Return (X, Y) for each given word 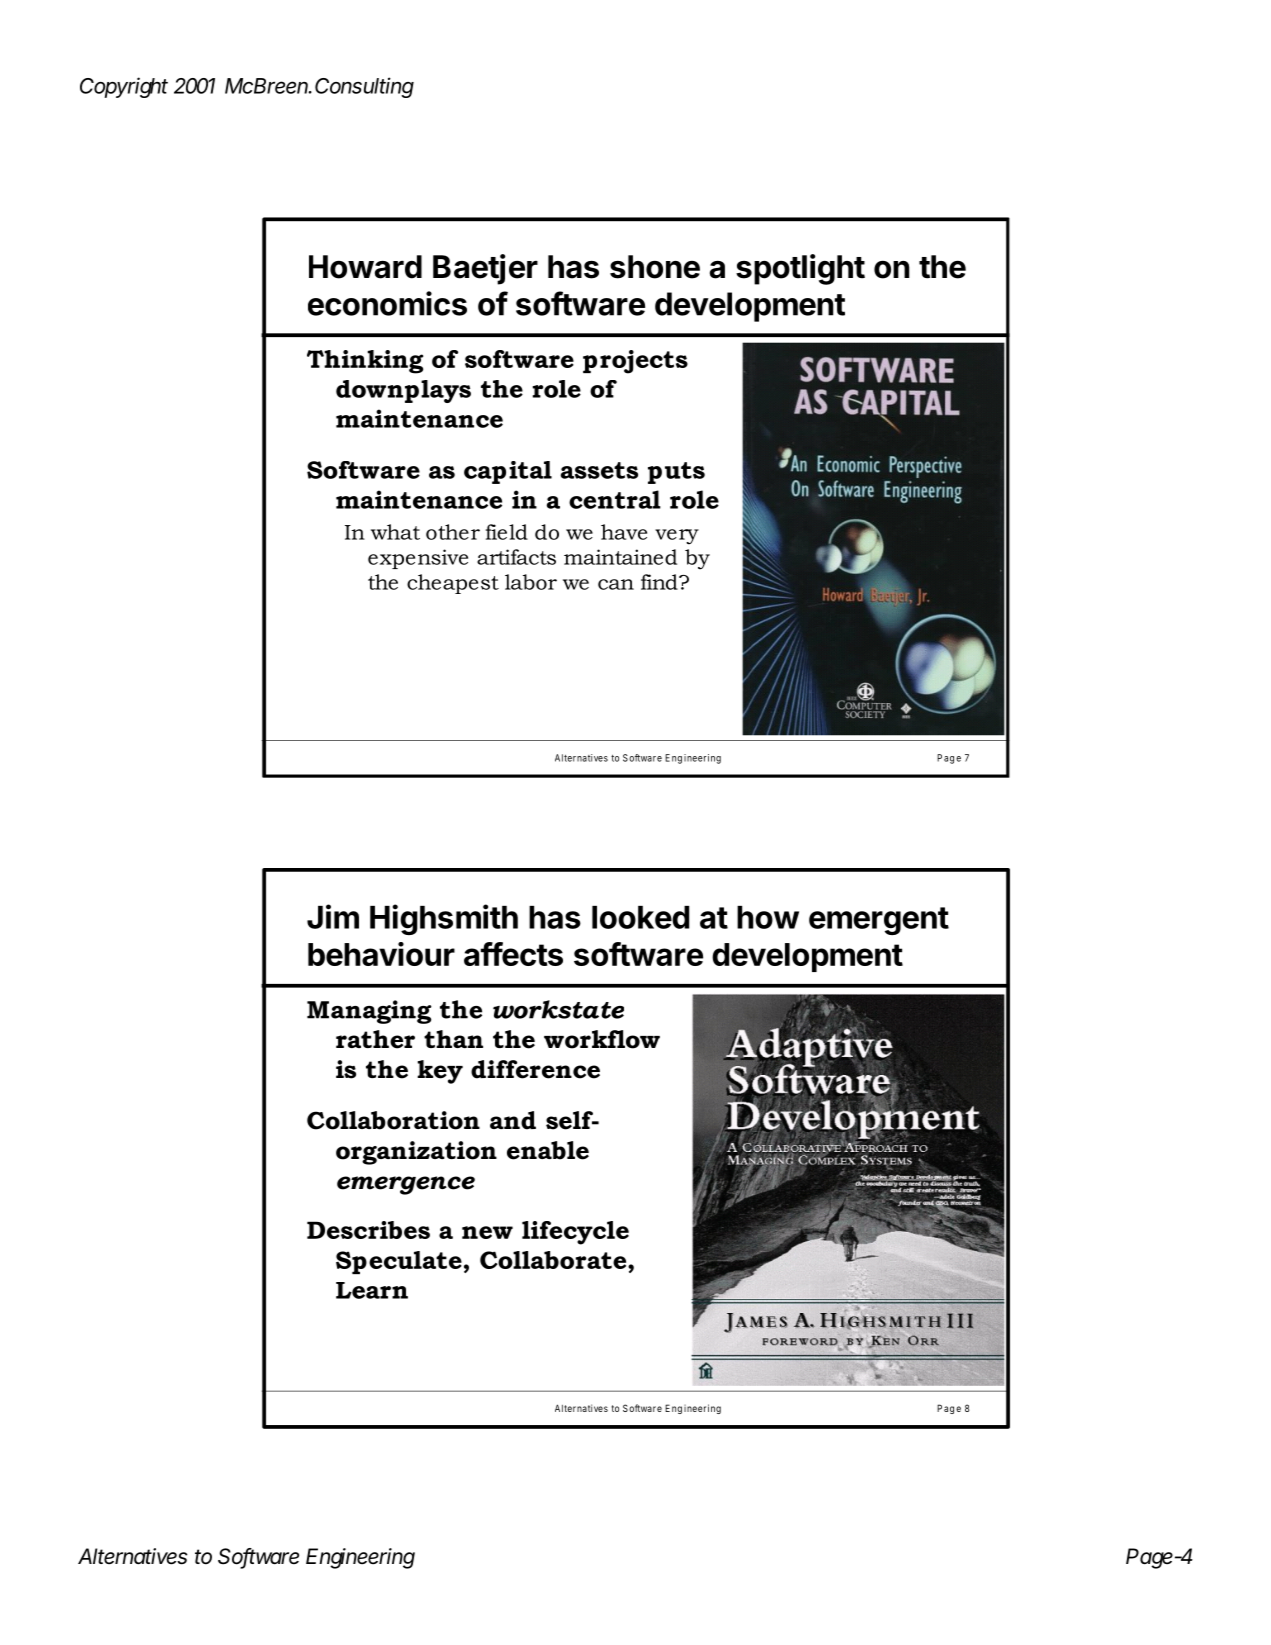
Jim (333, 916)
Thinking (365, 362)
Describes (368, 1230)
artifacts (516, 557)
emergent (879, 921)
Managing (369, 1012)
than (453, 1039)
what (395, 532)
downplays (403, 391)
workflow (602, 1039)
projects (635, 362)
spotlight (800, 269)
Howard (365, 267)
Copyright (124, 87)
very (677, 537)
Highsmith (444, 919)
